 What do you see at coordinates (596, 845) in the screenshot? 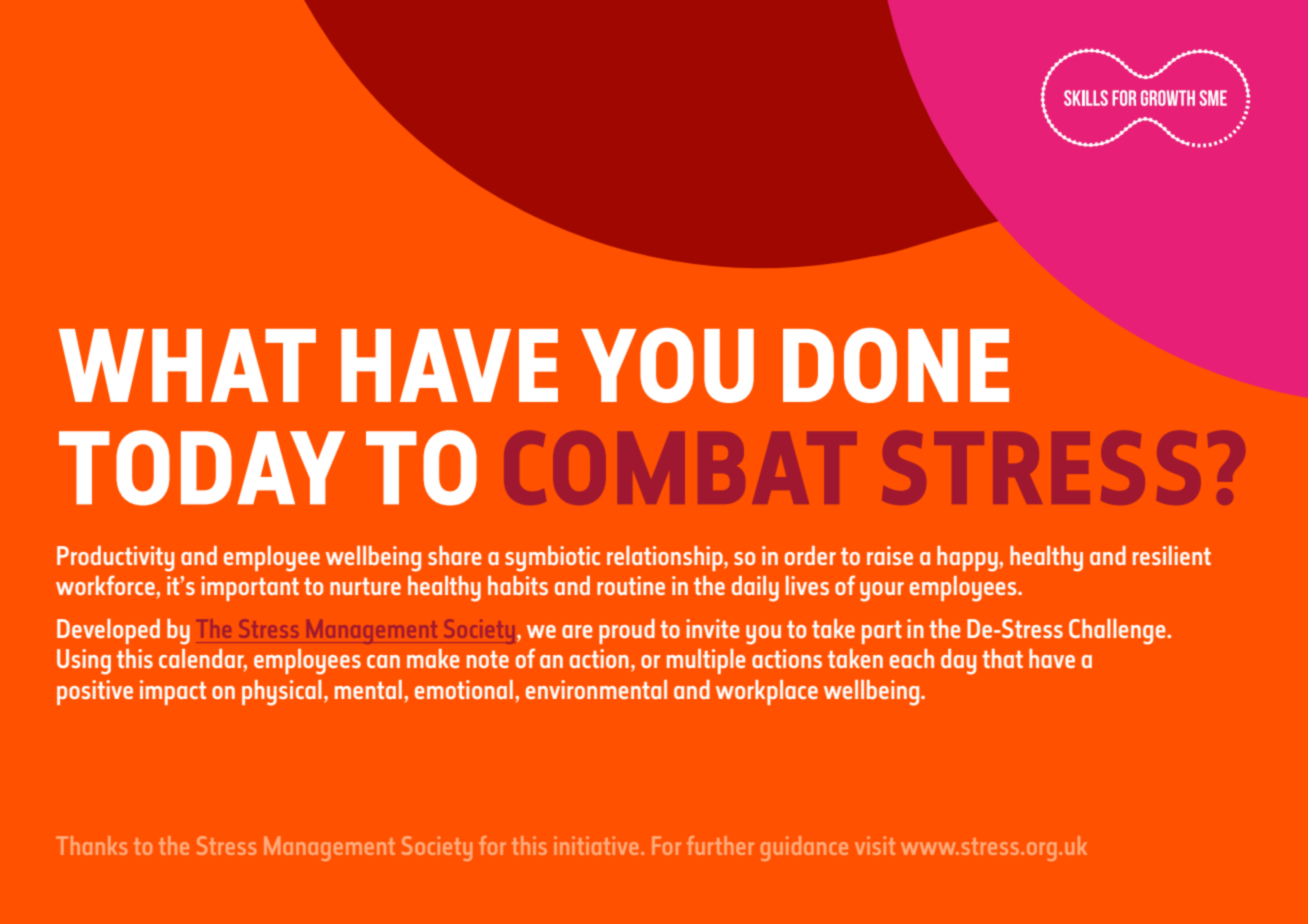
I see `initiative` at bounding box center [596, 845].
